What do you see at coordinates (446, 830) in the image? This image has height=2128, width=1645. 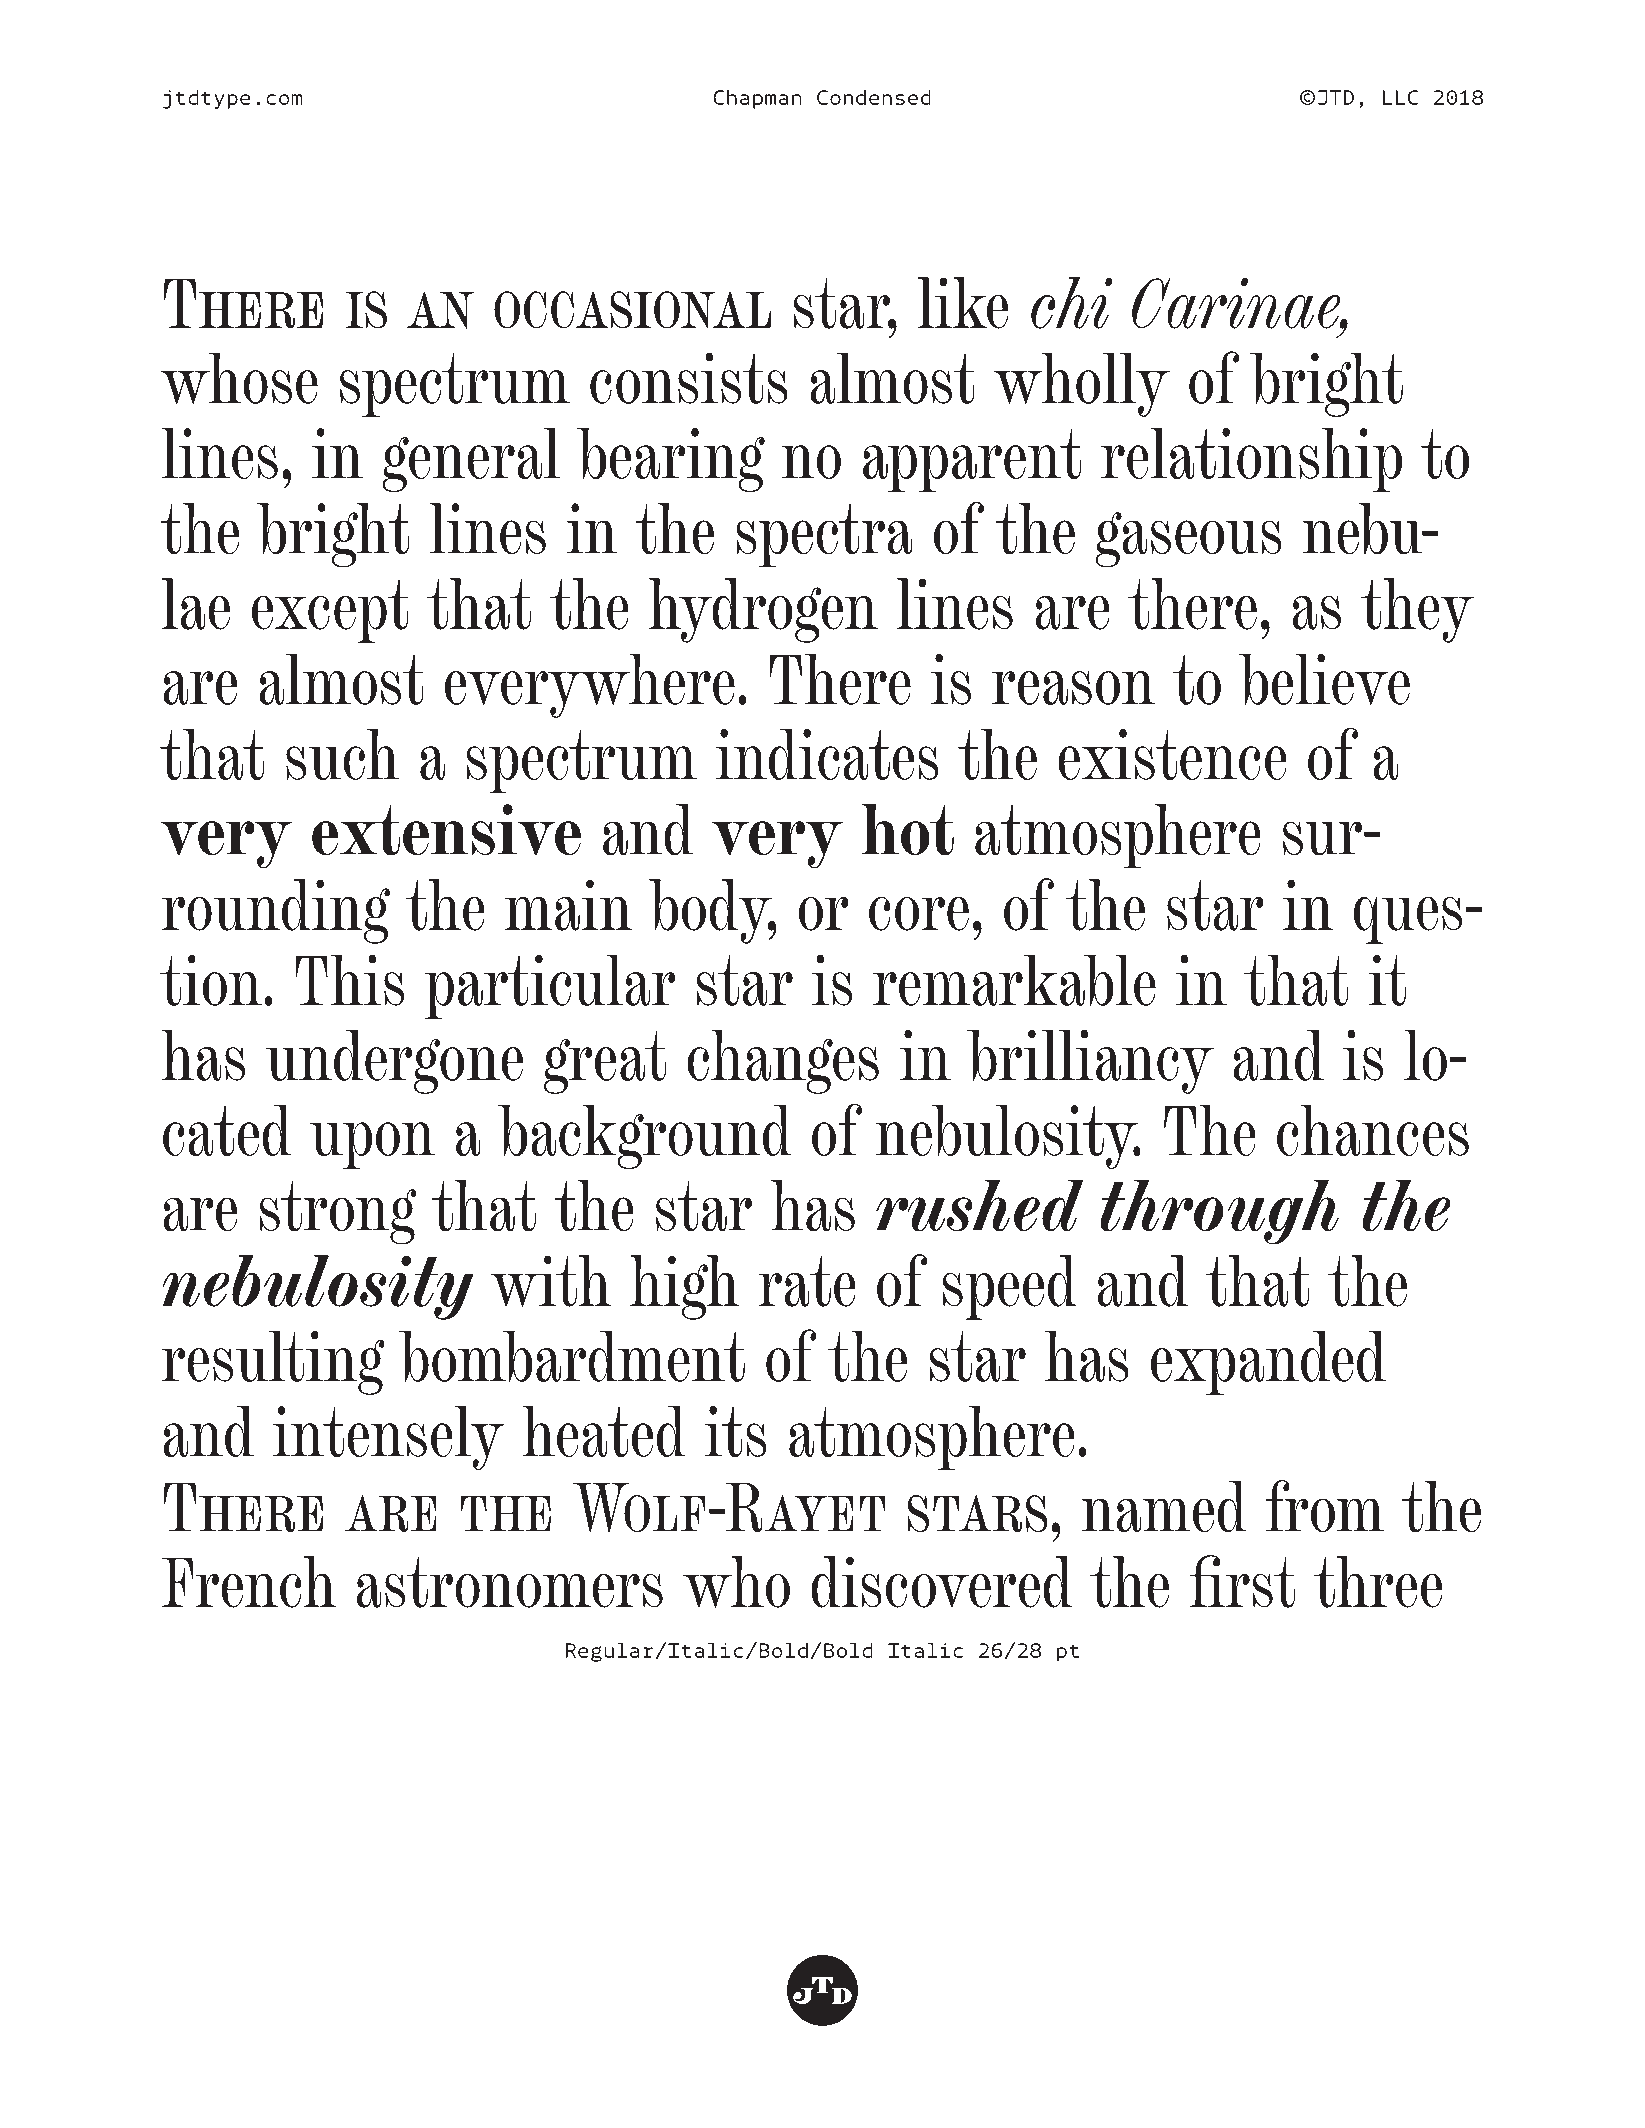 I see `extensive` at bounding box center [446, 830].
